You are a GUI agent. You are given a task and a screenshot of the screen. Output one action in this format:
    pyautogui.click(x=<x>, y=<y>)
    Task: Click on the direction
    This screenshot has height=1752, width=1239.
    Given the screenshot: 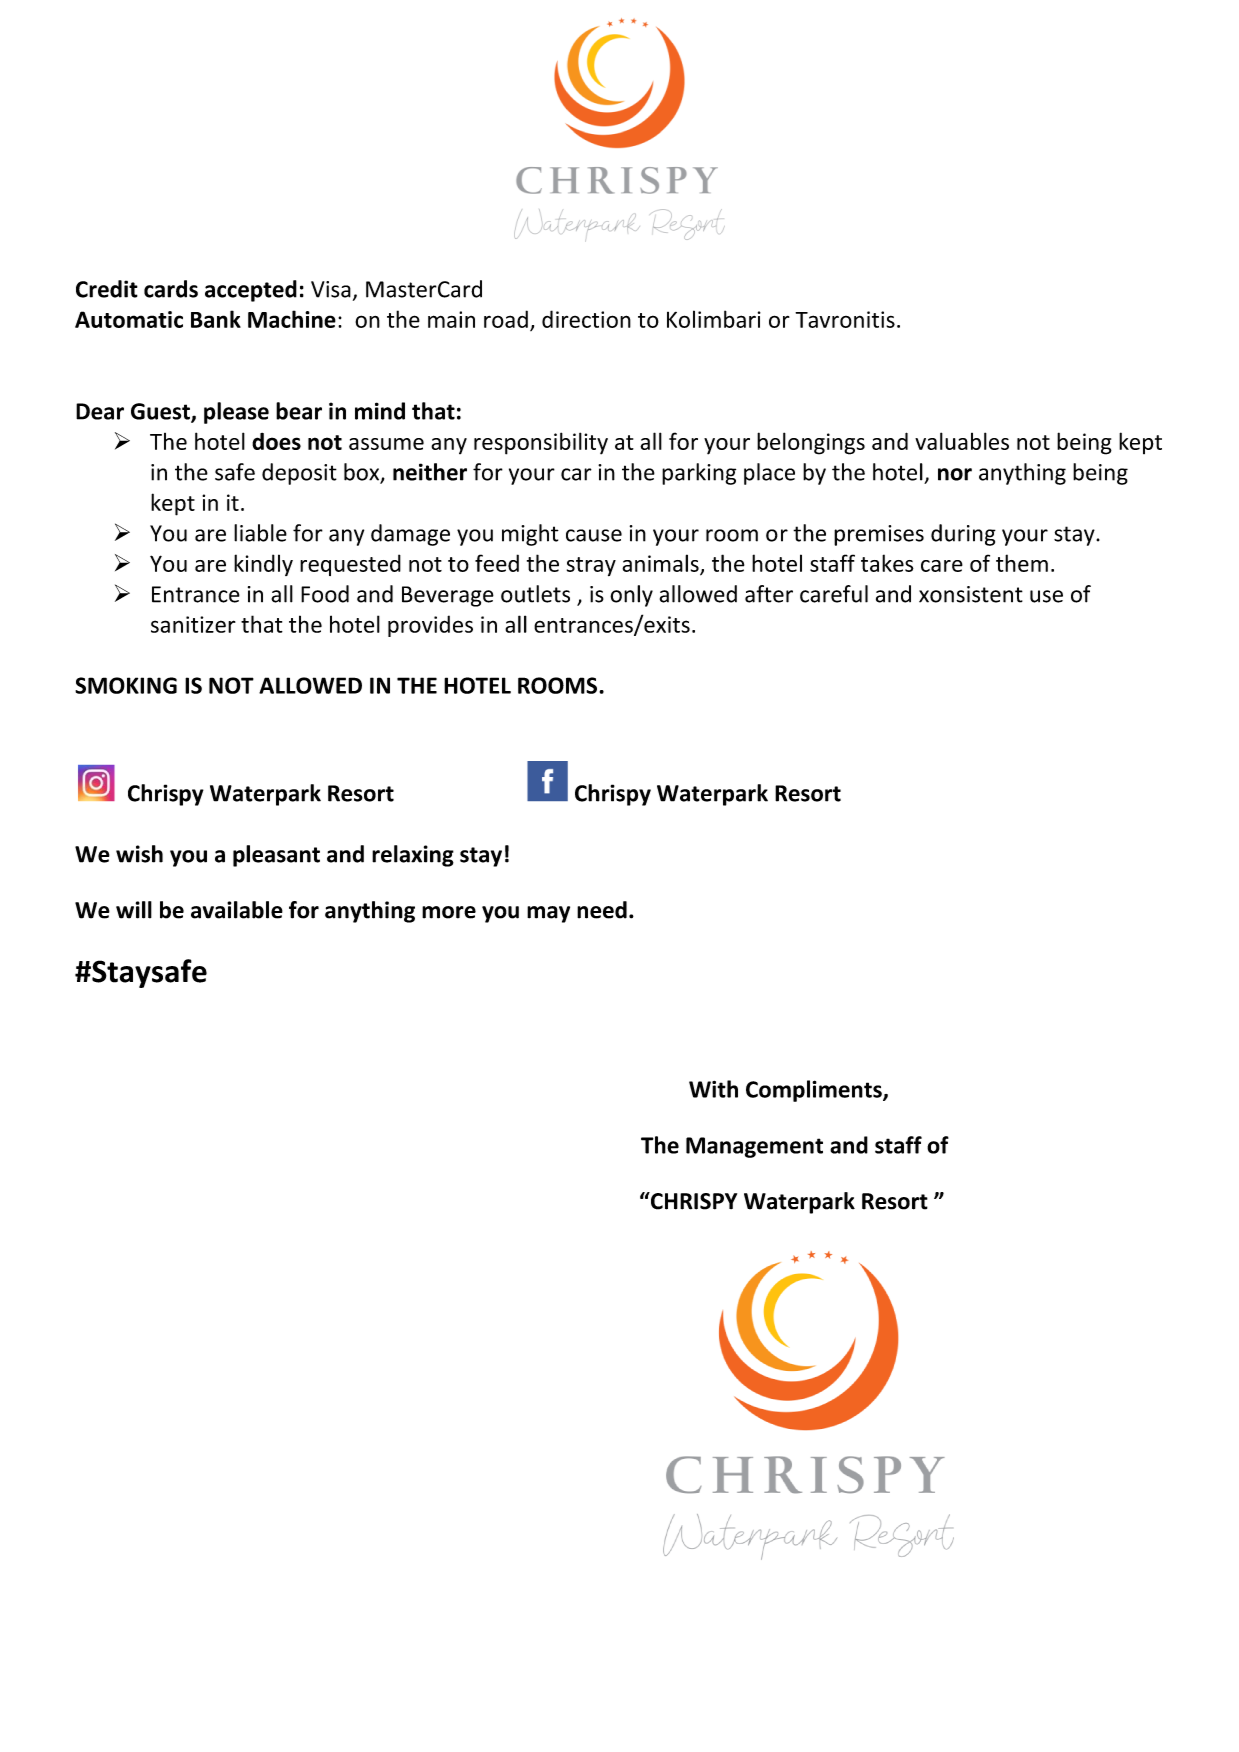 What is the action you would take?
    pyautogui.click(x=586, y=319)
